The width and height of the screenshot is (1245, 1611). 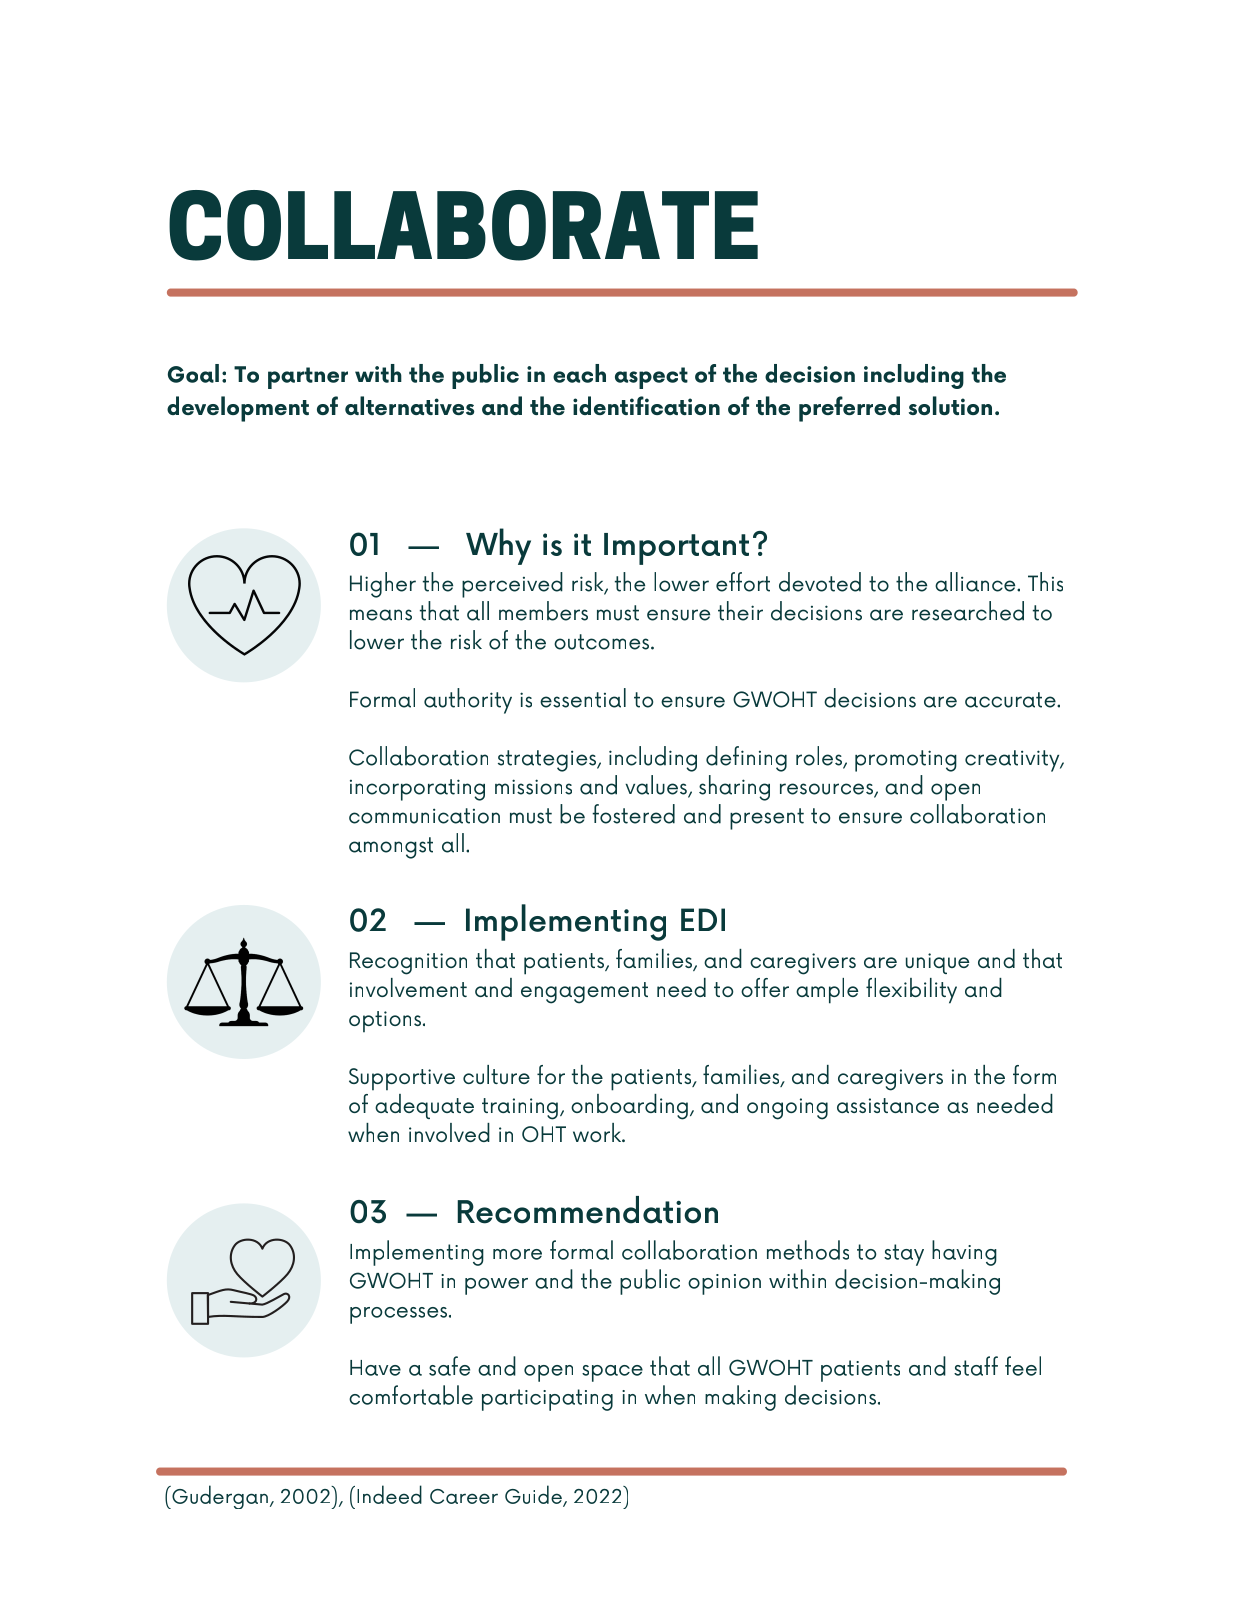 I want to click on unique, so click(x=938, y=963).
